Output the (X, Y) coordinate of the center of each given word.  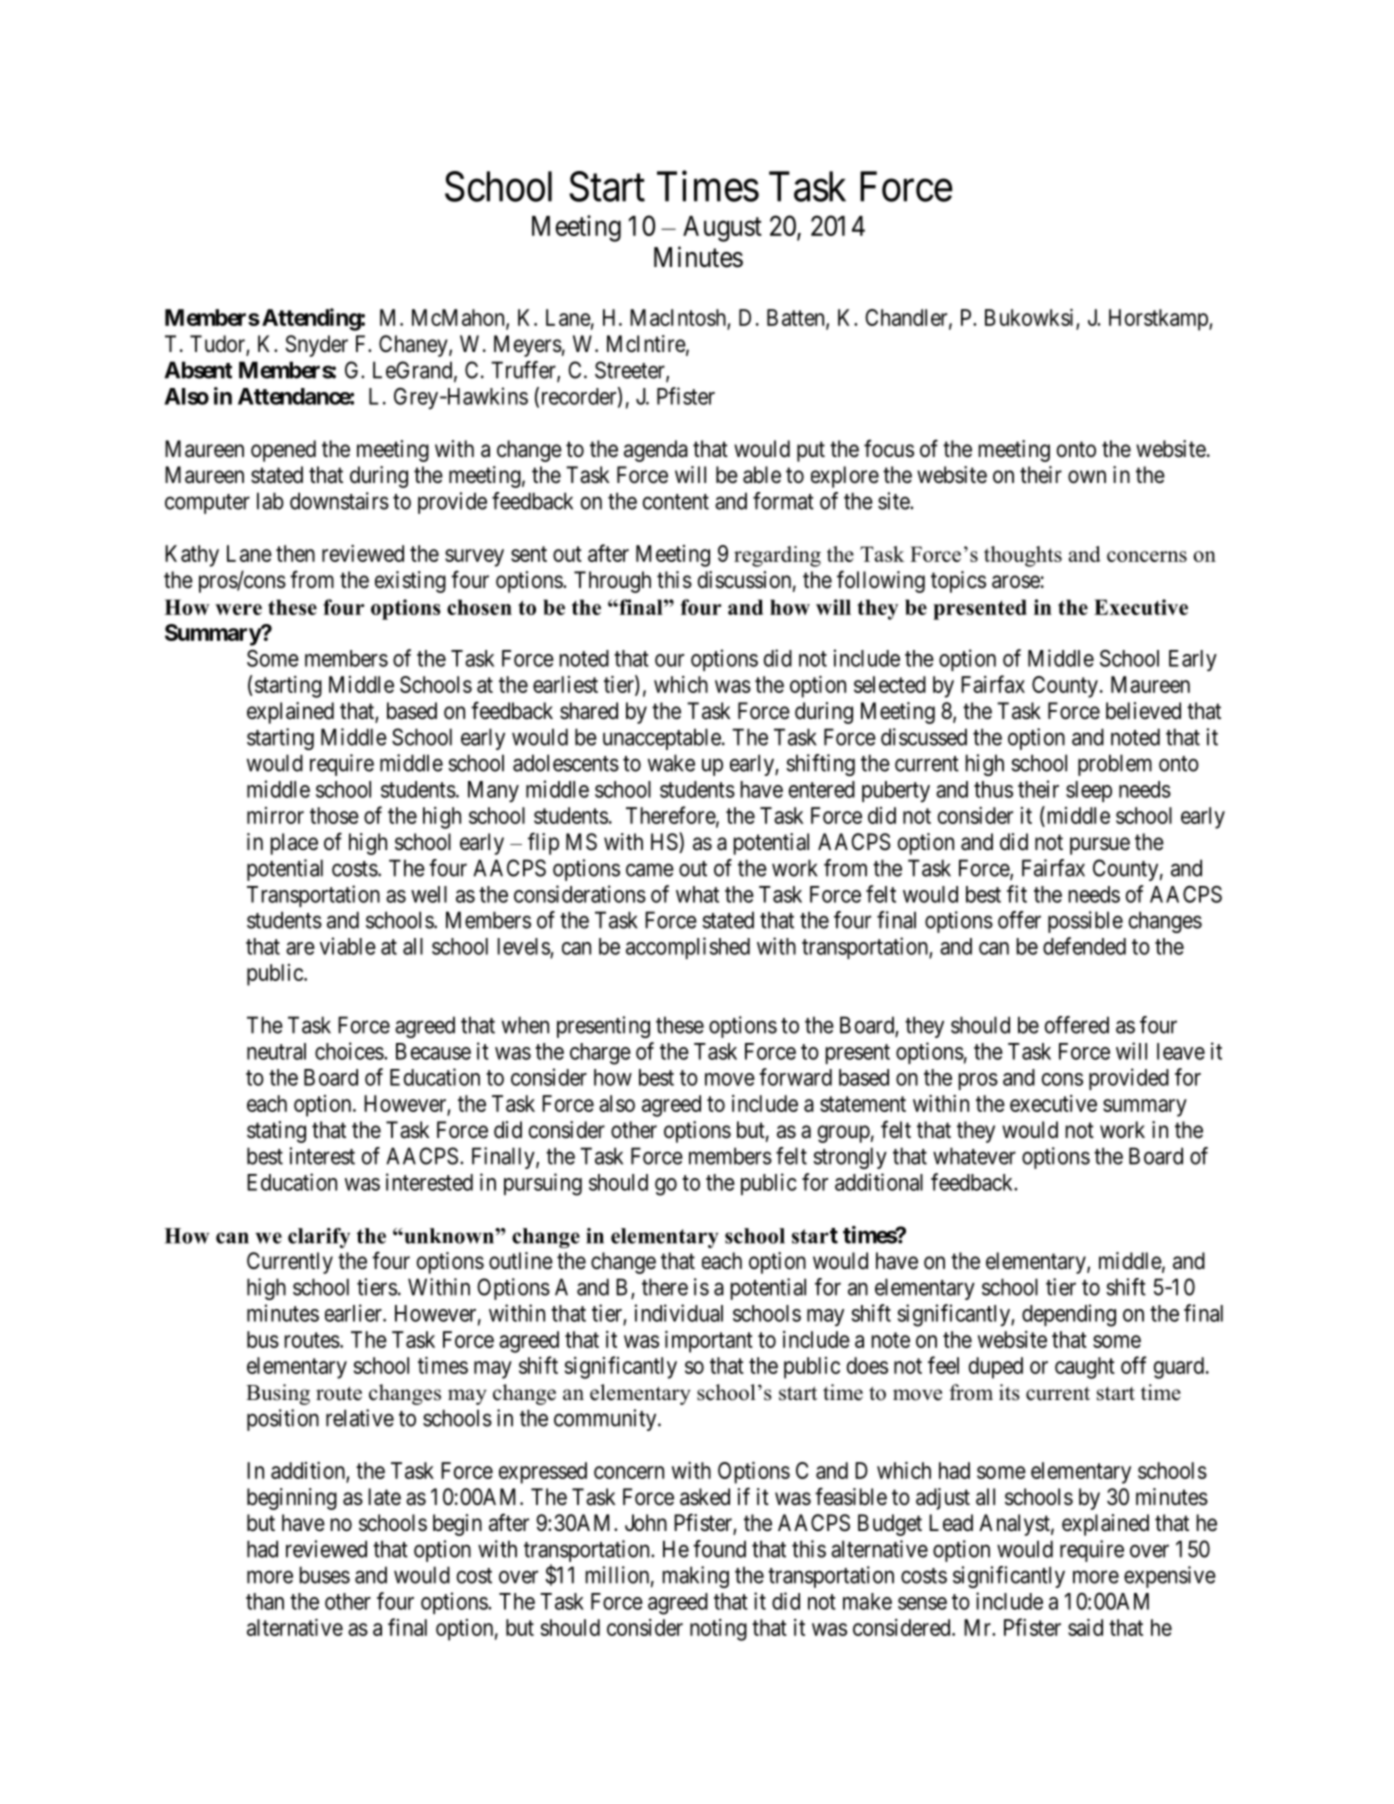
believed (1143, 711)
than (265, 1601)
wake (671, 763)
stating (276, 1132)
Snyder (317, 346)
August (722, 229)
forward (795, 1077)
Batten (797, 319)
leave (1181, 1051)
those (334, 815)
